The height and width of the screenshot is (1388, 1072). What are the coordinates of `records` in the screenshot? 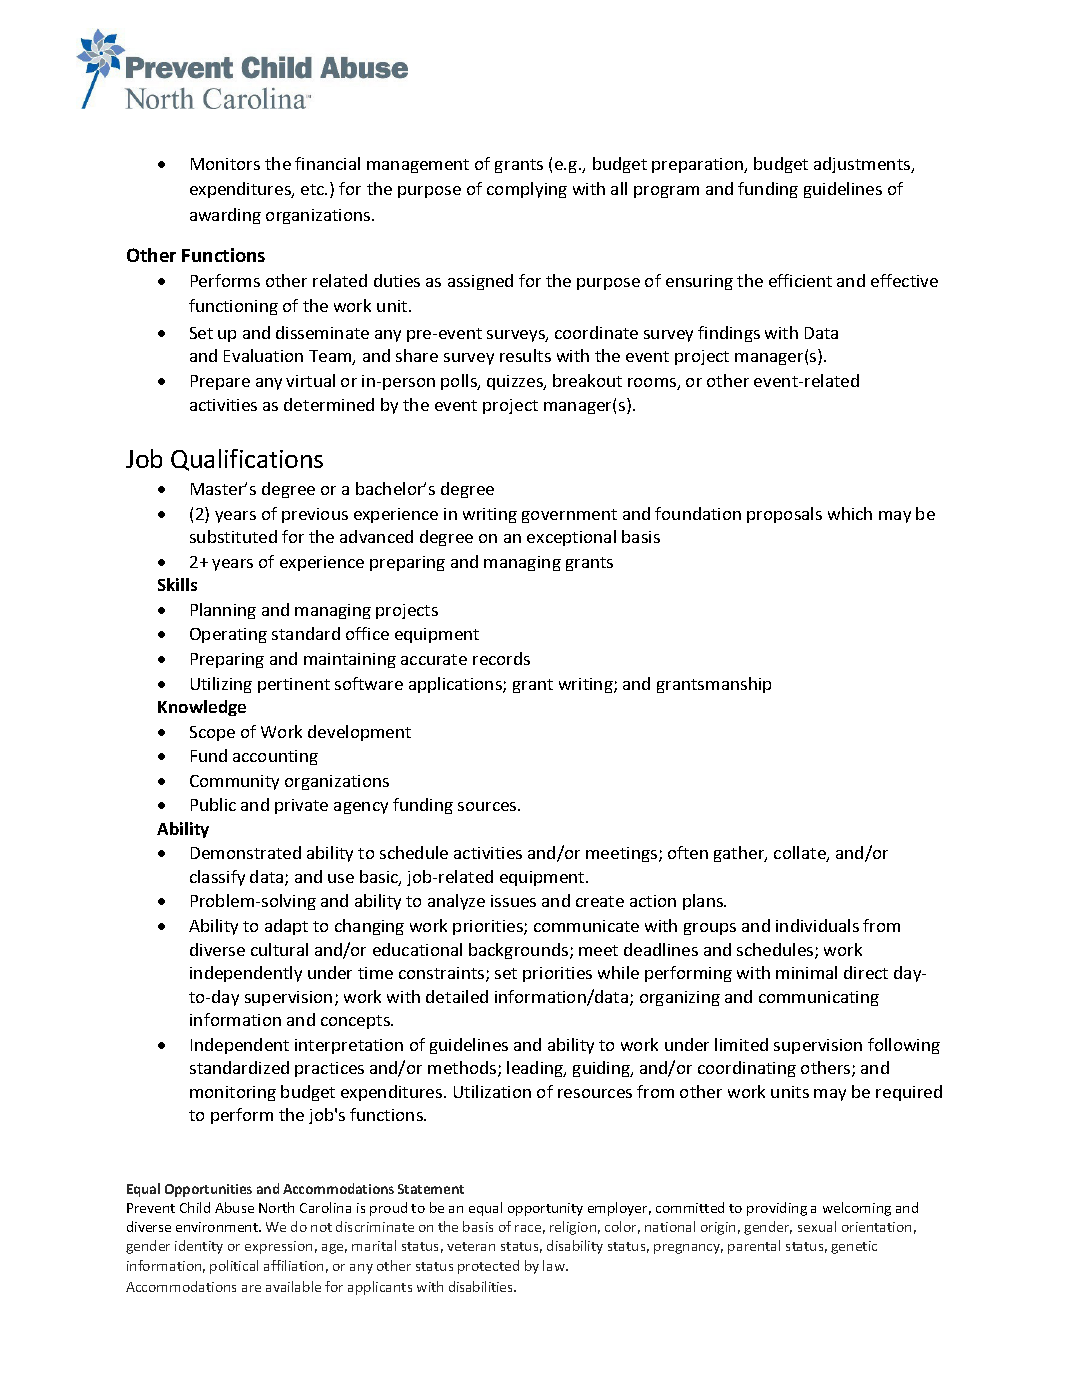 It's located at (501, 658).
